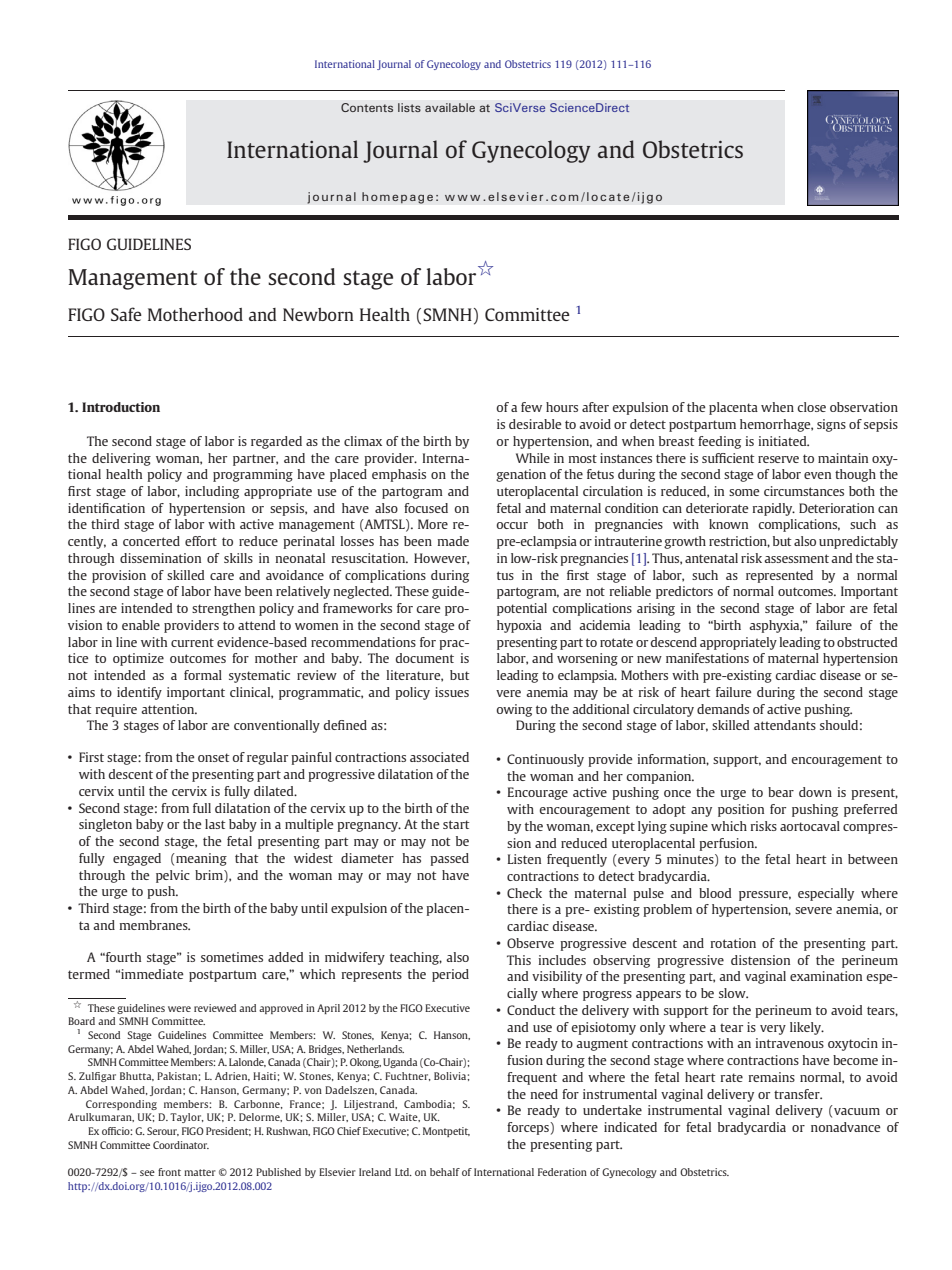 The height and width of the screenshot is (1270, 952). I want to click on few, so click(531, 407).
